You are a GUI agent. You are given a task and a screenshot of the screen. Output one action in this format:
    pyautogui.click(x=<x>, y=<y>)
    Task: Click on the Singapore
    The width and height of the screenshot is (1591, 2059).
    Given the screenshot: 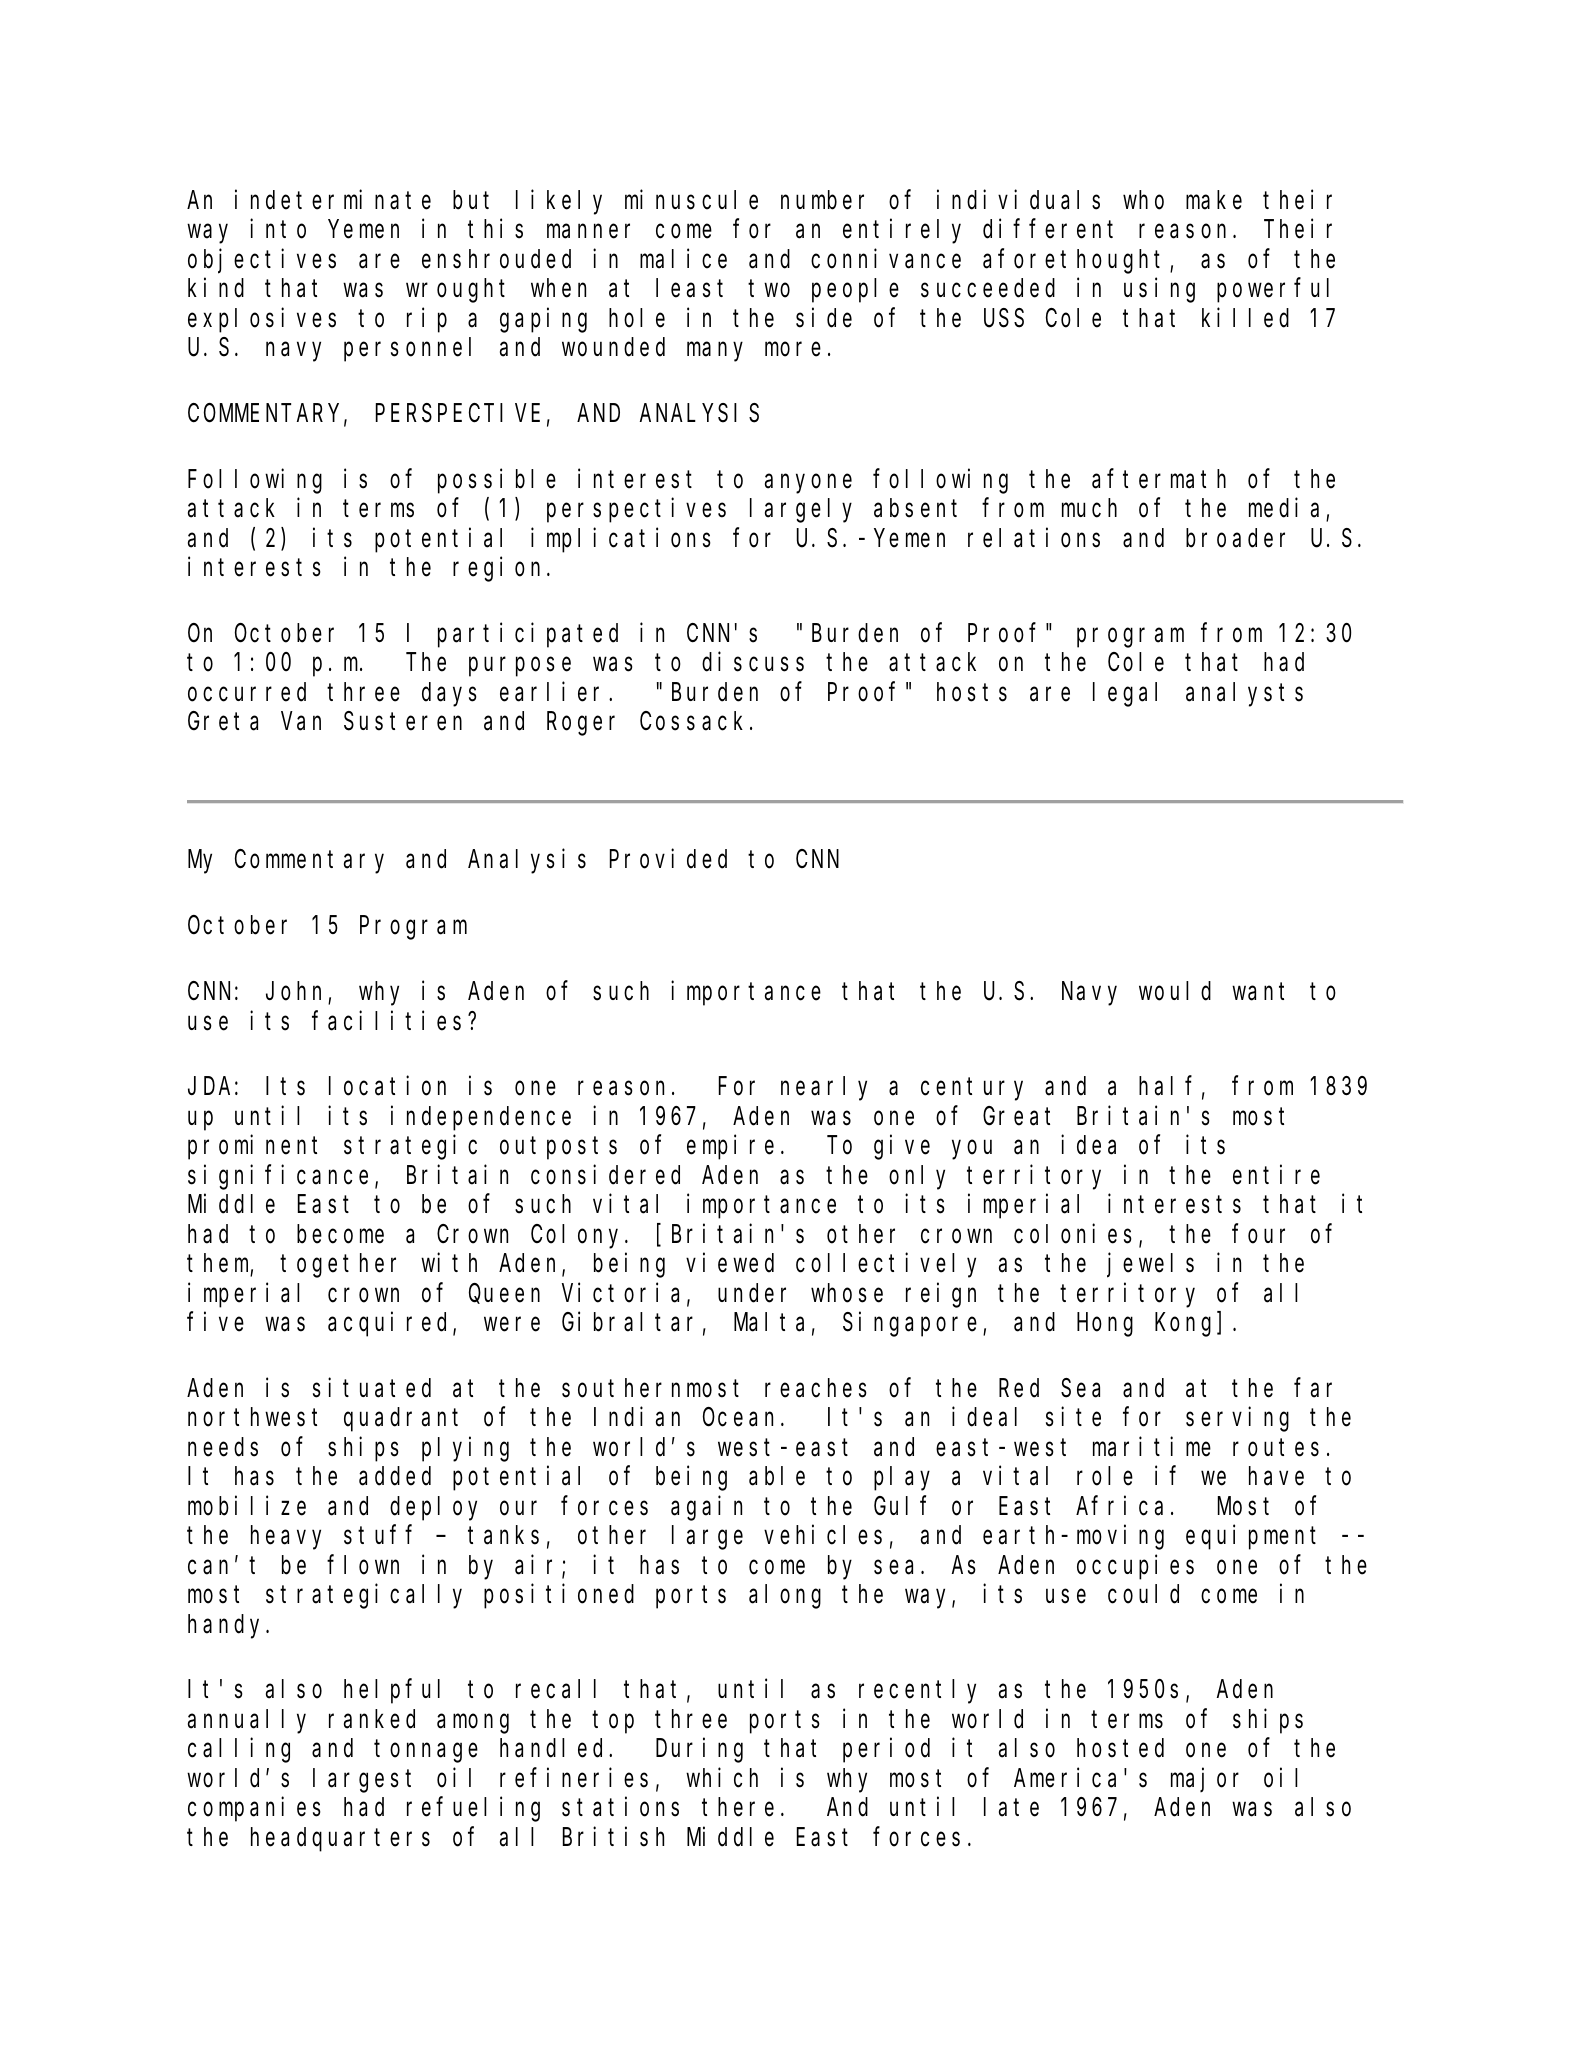 What is the action you would take?
    pyautogui.click(x=910, y=1324)
